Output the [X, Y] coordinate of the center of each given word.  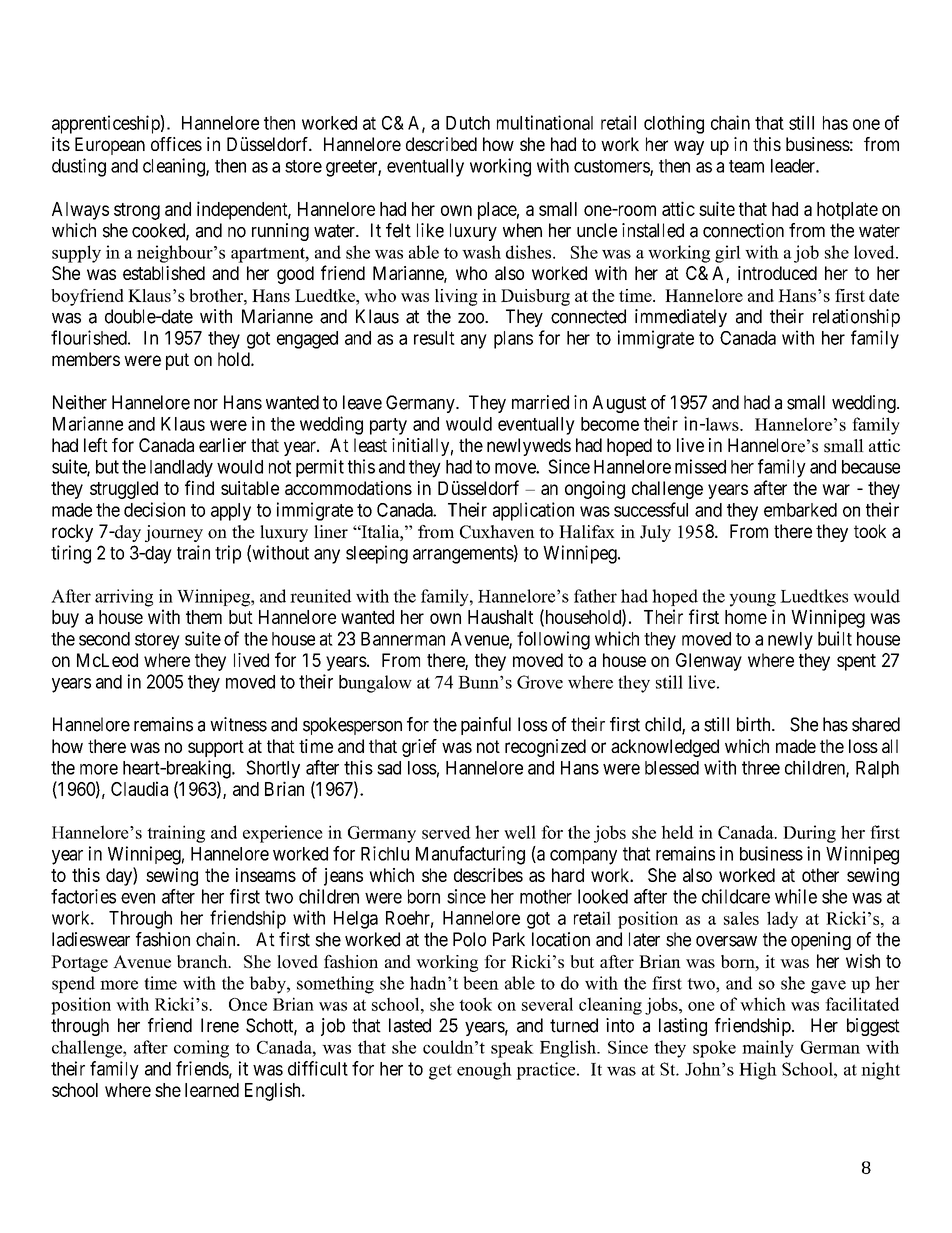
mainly [768, 1049]
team [746, 166]
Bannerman [403, 639]
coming [201, 1049]
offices [176, 144]
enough [484, 1071]
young [752, 600]
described [441, 144]
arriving [124, 598]
